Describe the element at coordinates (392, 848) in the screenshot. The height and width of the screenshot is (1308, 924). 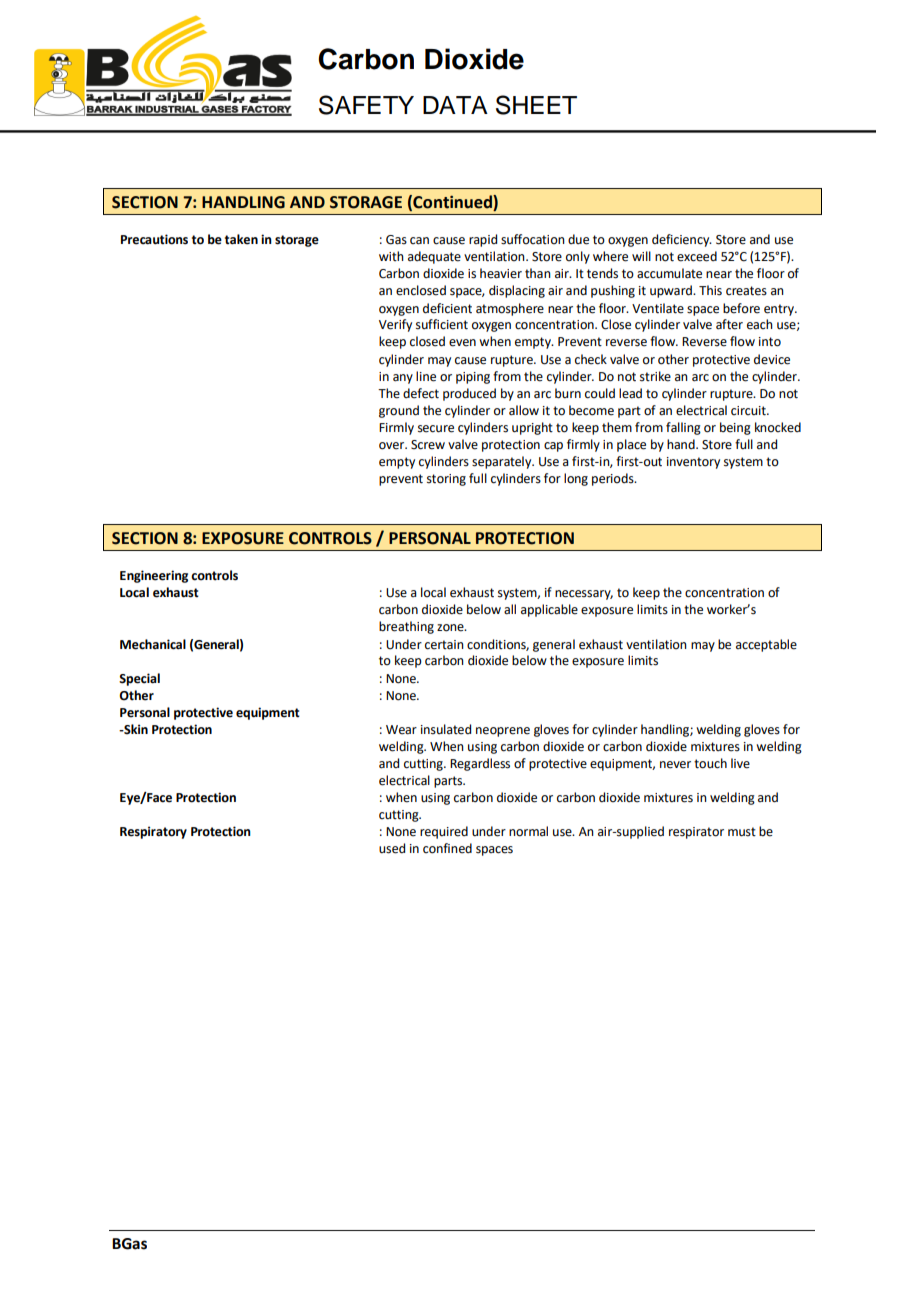
I see `used` at that location.
